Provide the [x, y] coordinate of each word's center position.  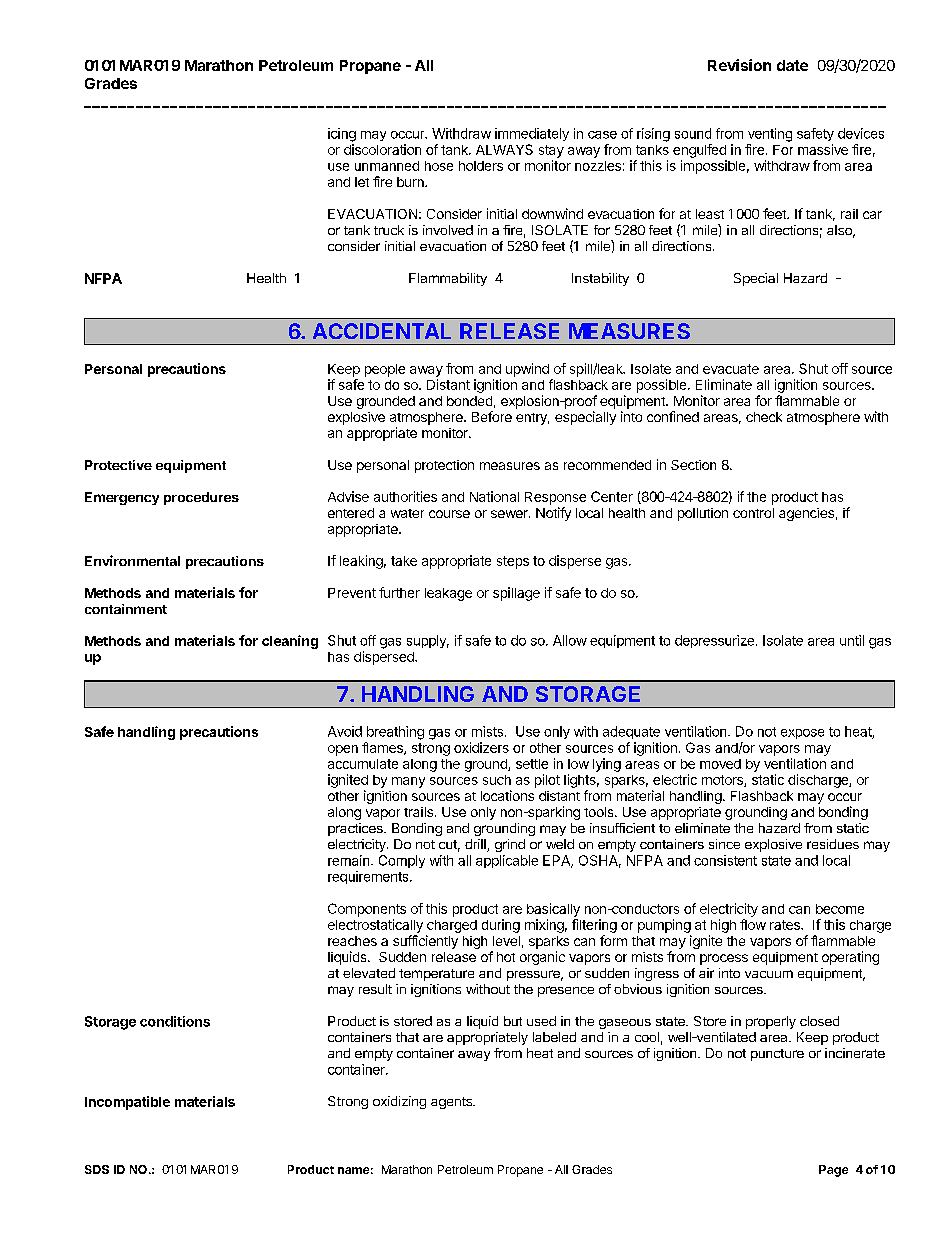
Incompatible [127, 1103]
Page [833, 1171]
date [792, 65]
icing [342, 135]
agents [452, 1103]
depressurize [714, 641]
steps [513, 562]
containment [126, 609]
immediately [532, 134]
